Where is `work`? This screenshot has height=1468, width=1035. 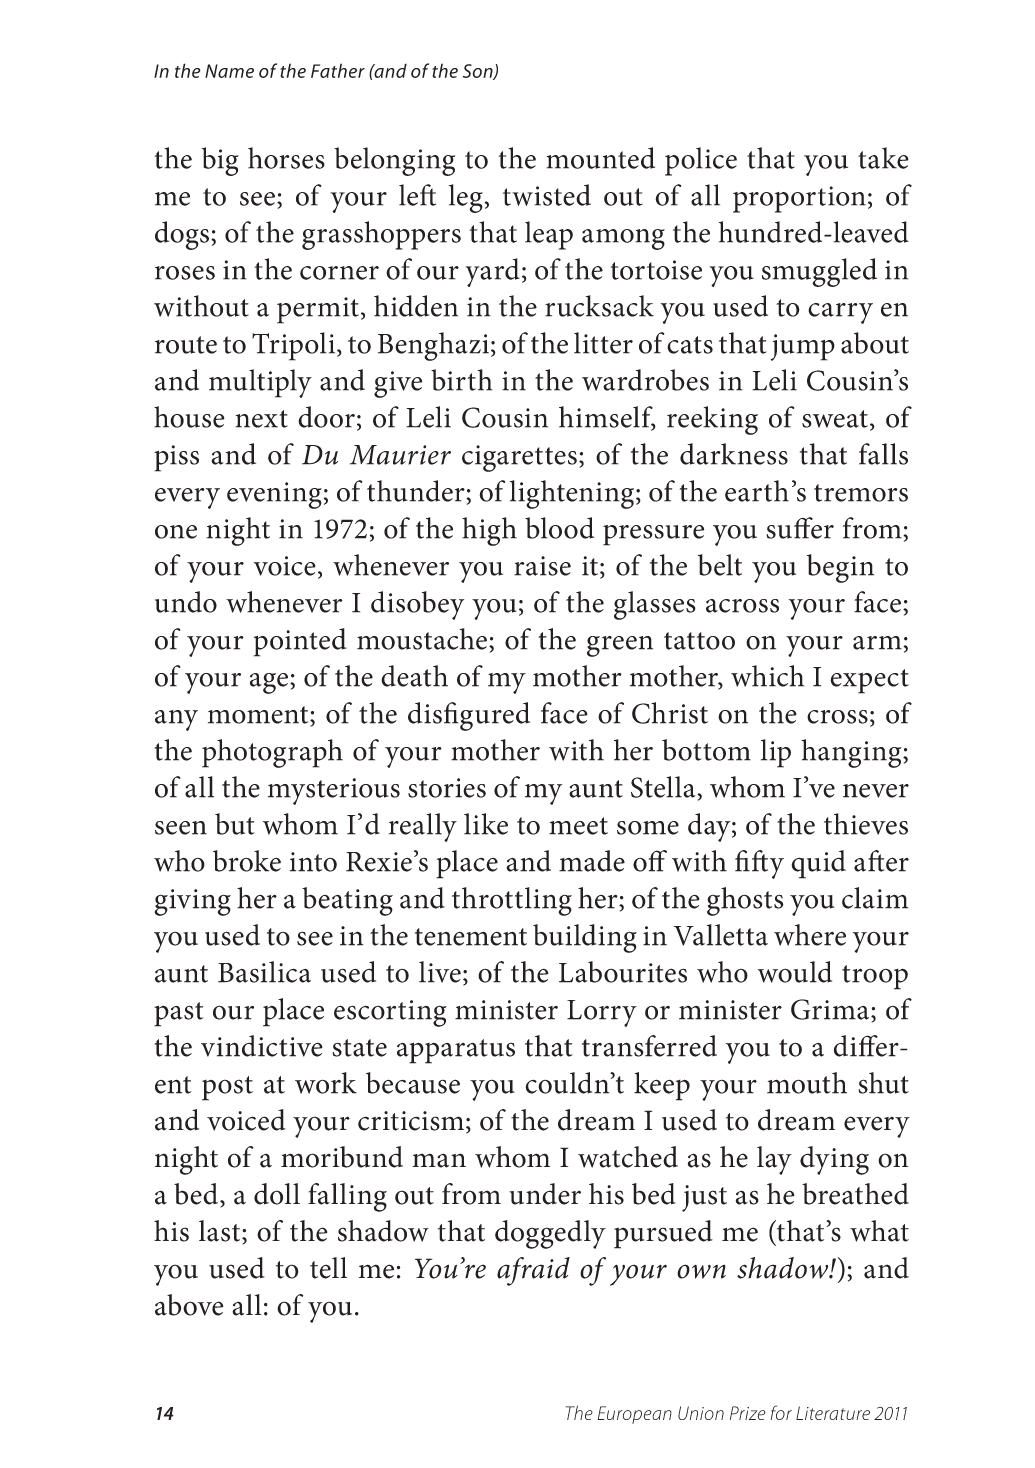 work is located at coordinates (326, 1083).
